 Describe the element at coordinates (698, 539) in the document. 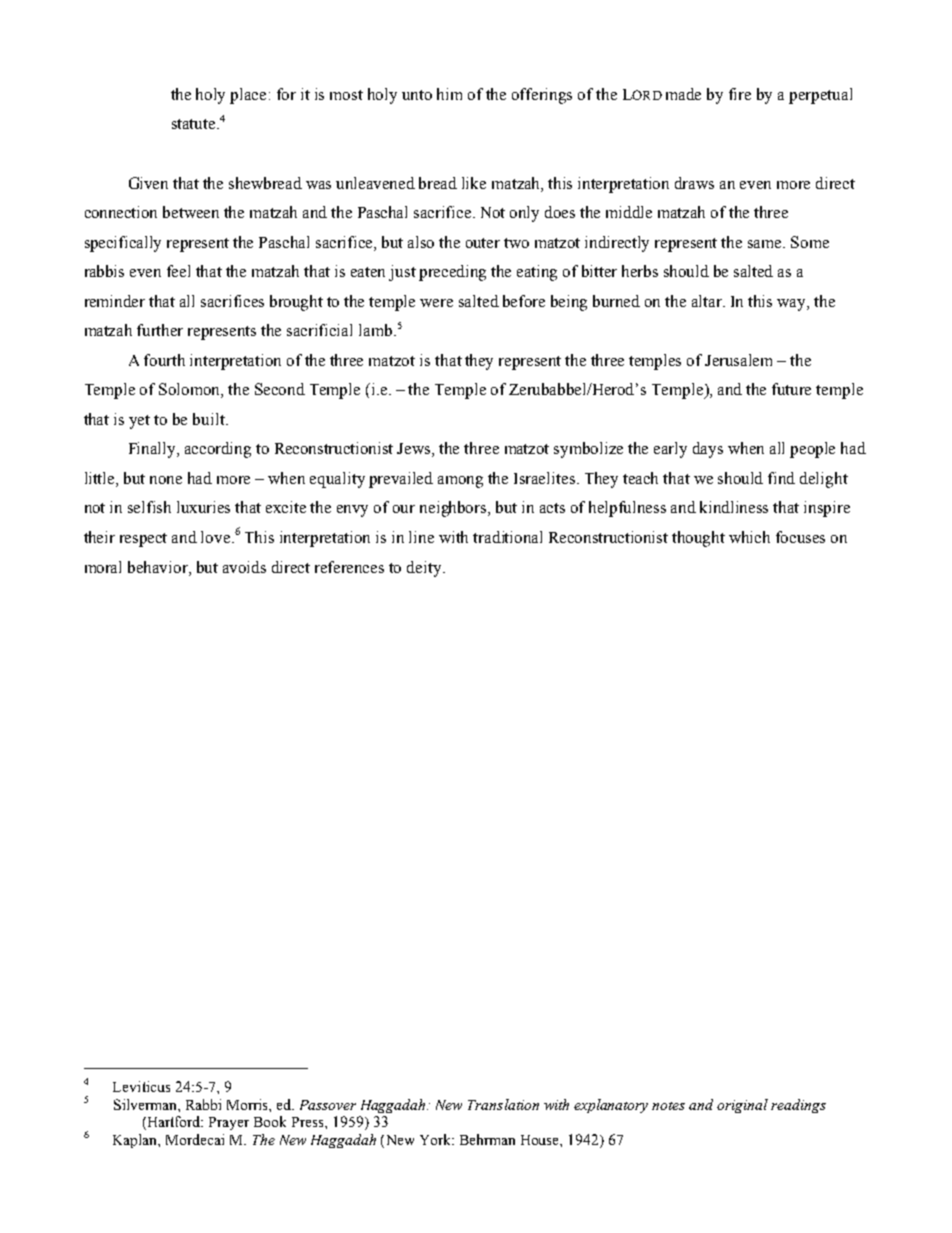

I see `thought` at that location.
